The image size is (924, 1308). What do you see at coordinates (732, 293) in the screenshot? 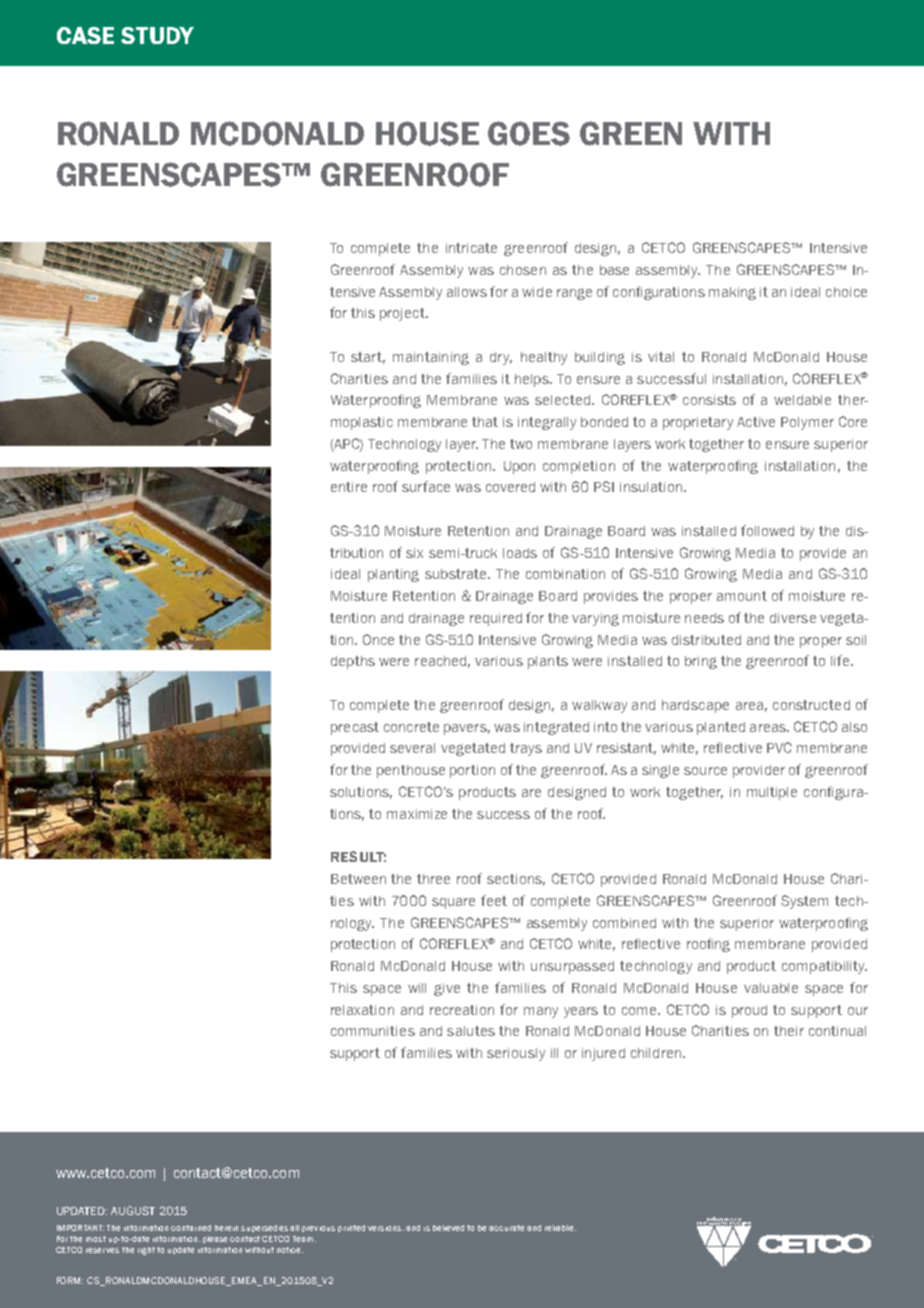
I see `making` at bounding box center [732, 293].
